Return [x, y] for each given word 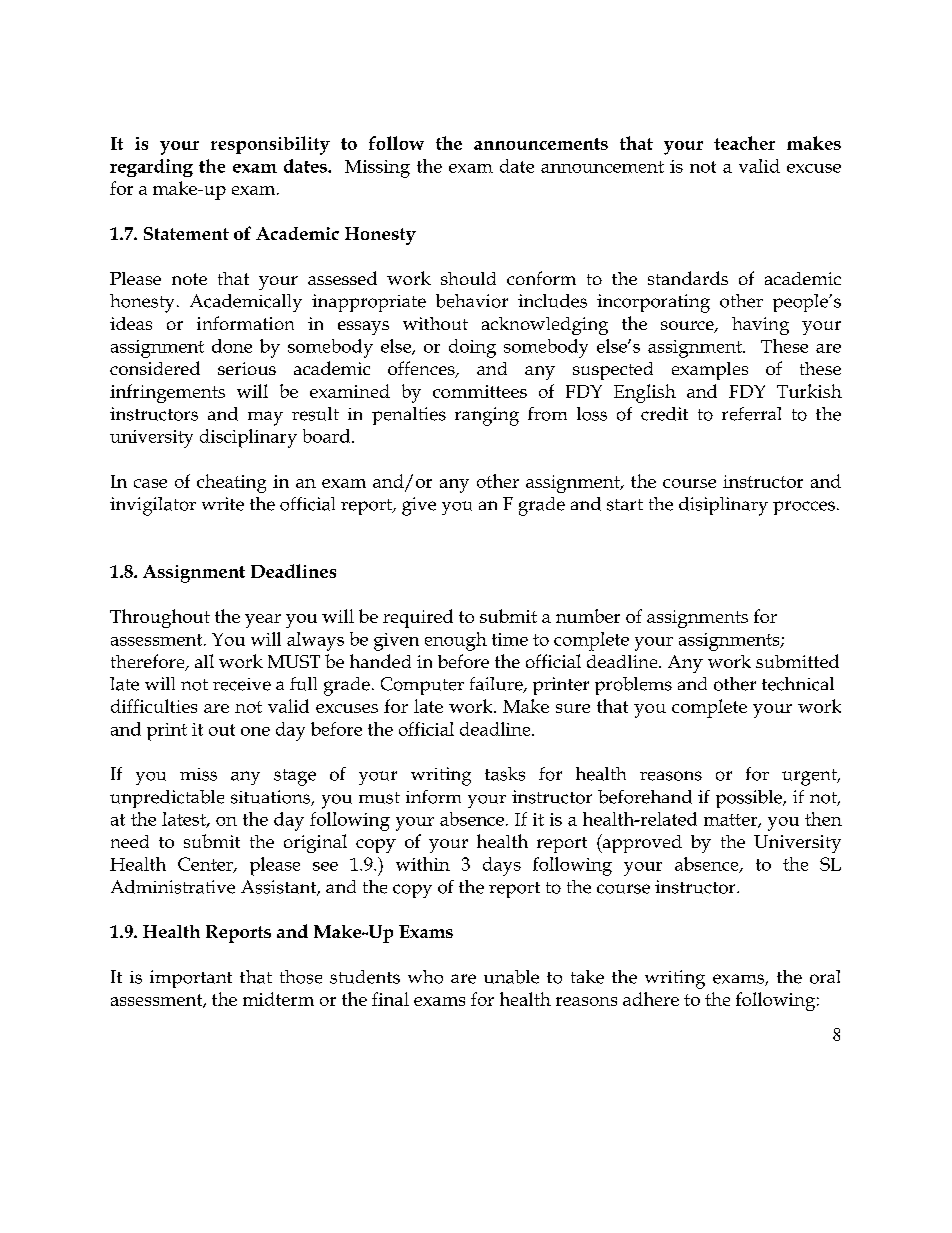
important [191, 979]
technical [798, 684]
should [468, 278]
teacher [744, 143]
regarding [151, 168]
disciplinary [248, 438]
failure [497, 685]
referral [751, 414]
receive [242, 684]
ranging [487, 416]
